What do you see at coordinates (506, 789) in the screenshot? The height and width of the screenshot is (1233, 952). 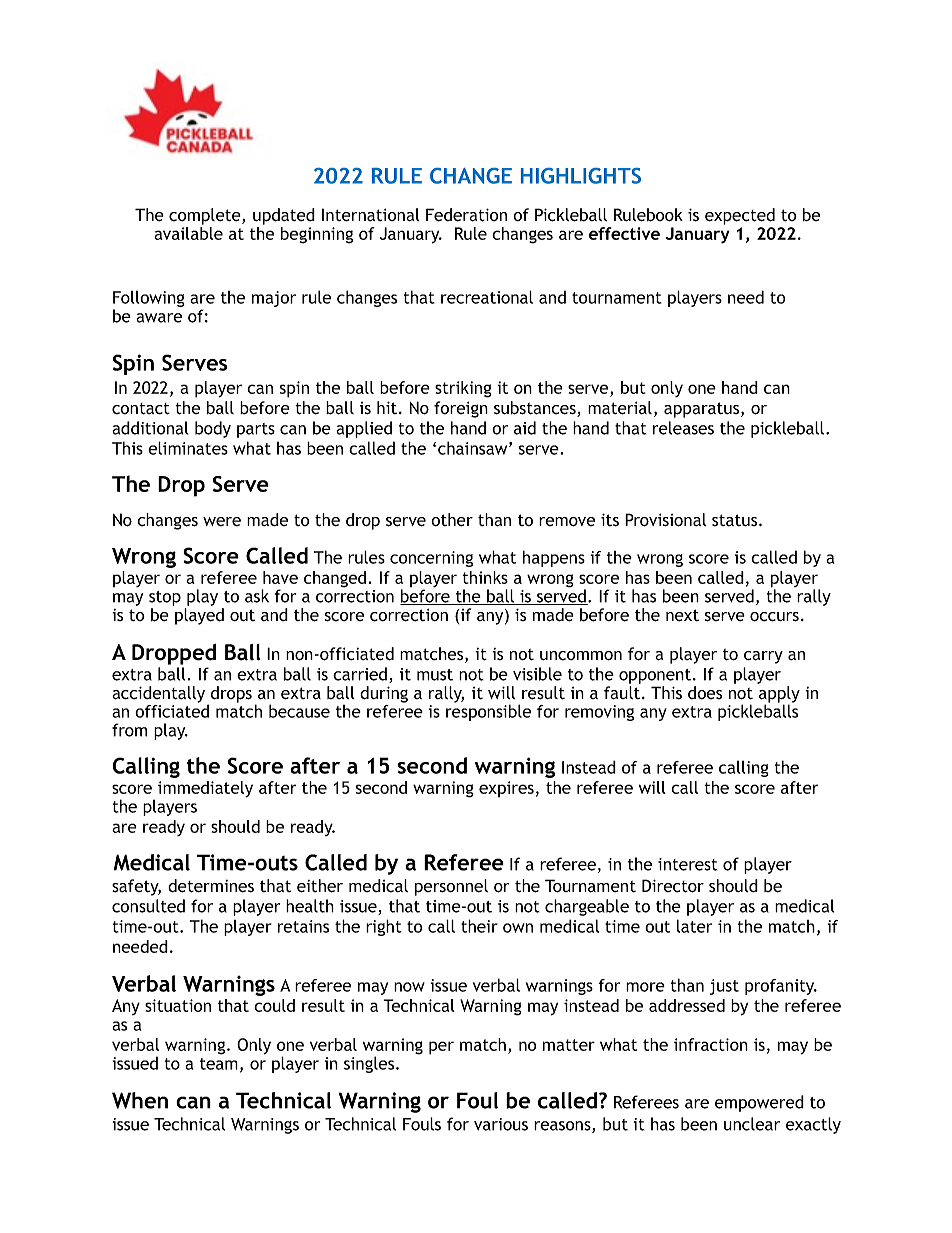 I see `expires` at bounding box center [506, 789].
